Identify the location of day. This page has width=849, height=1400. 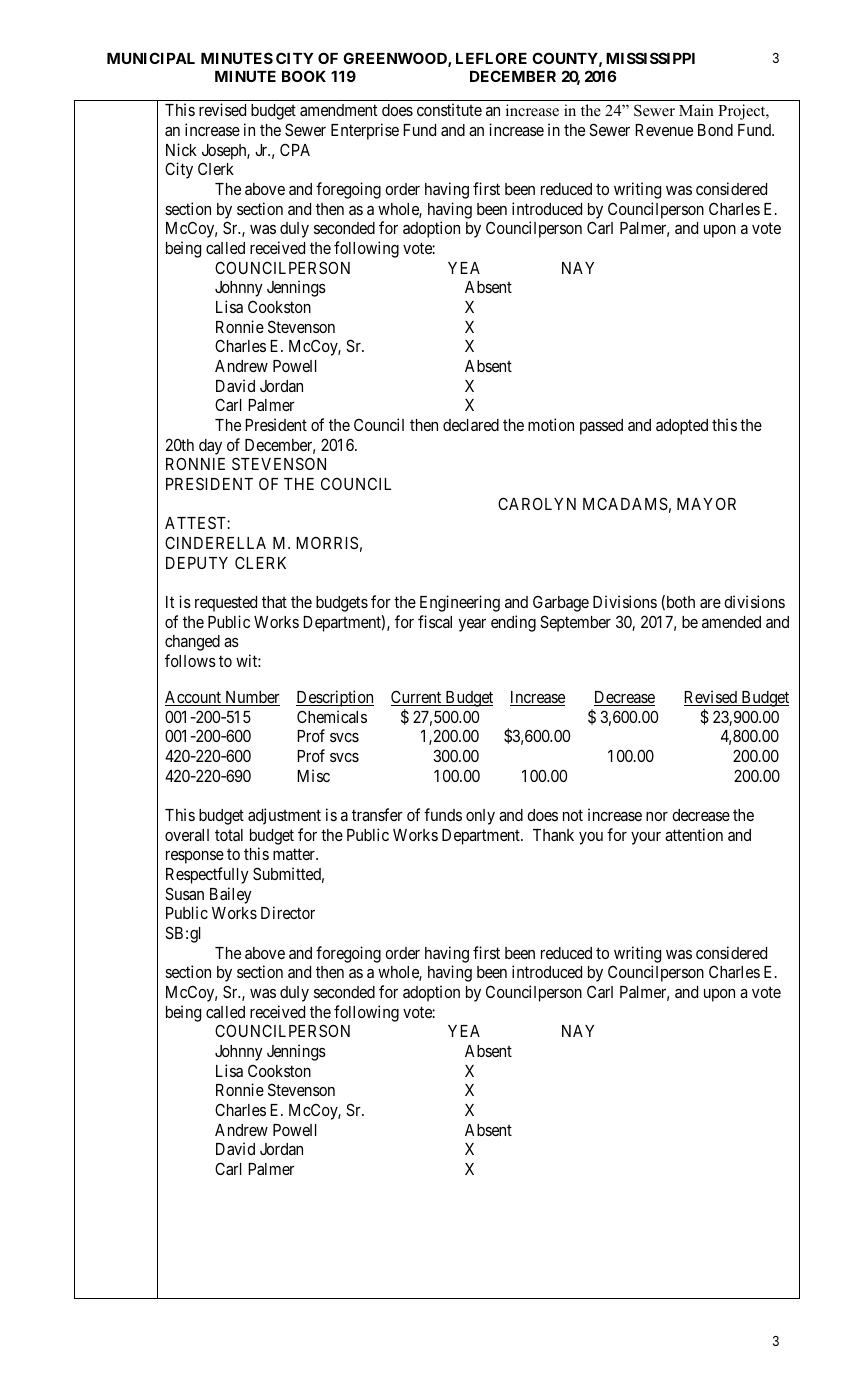
(210, 447).
